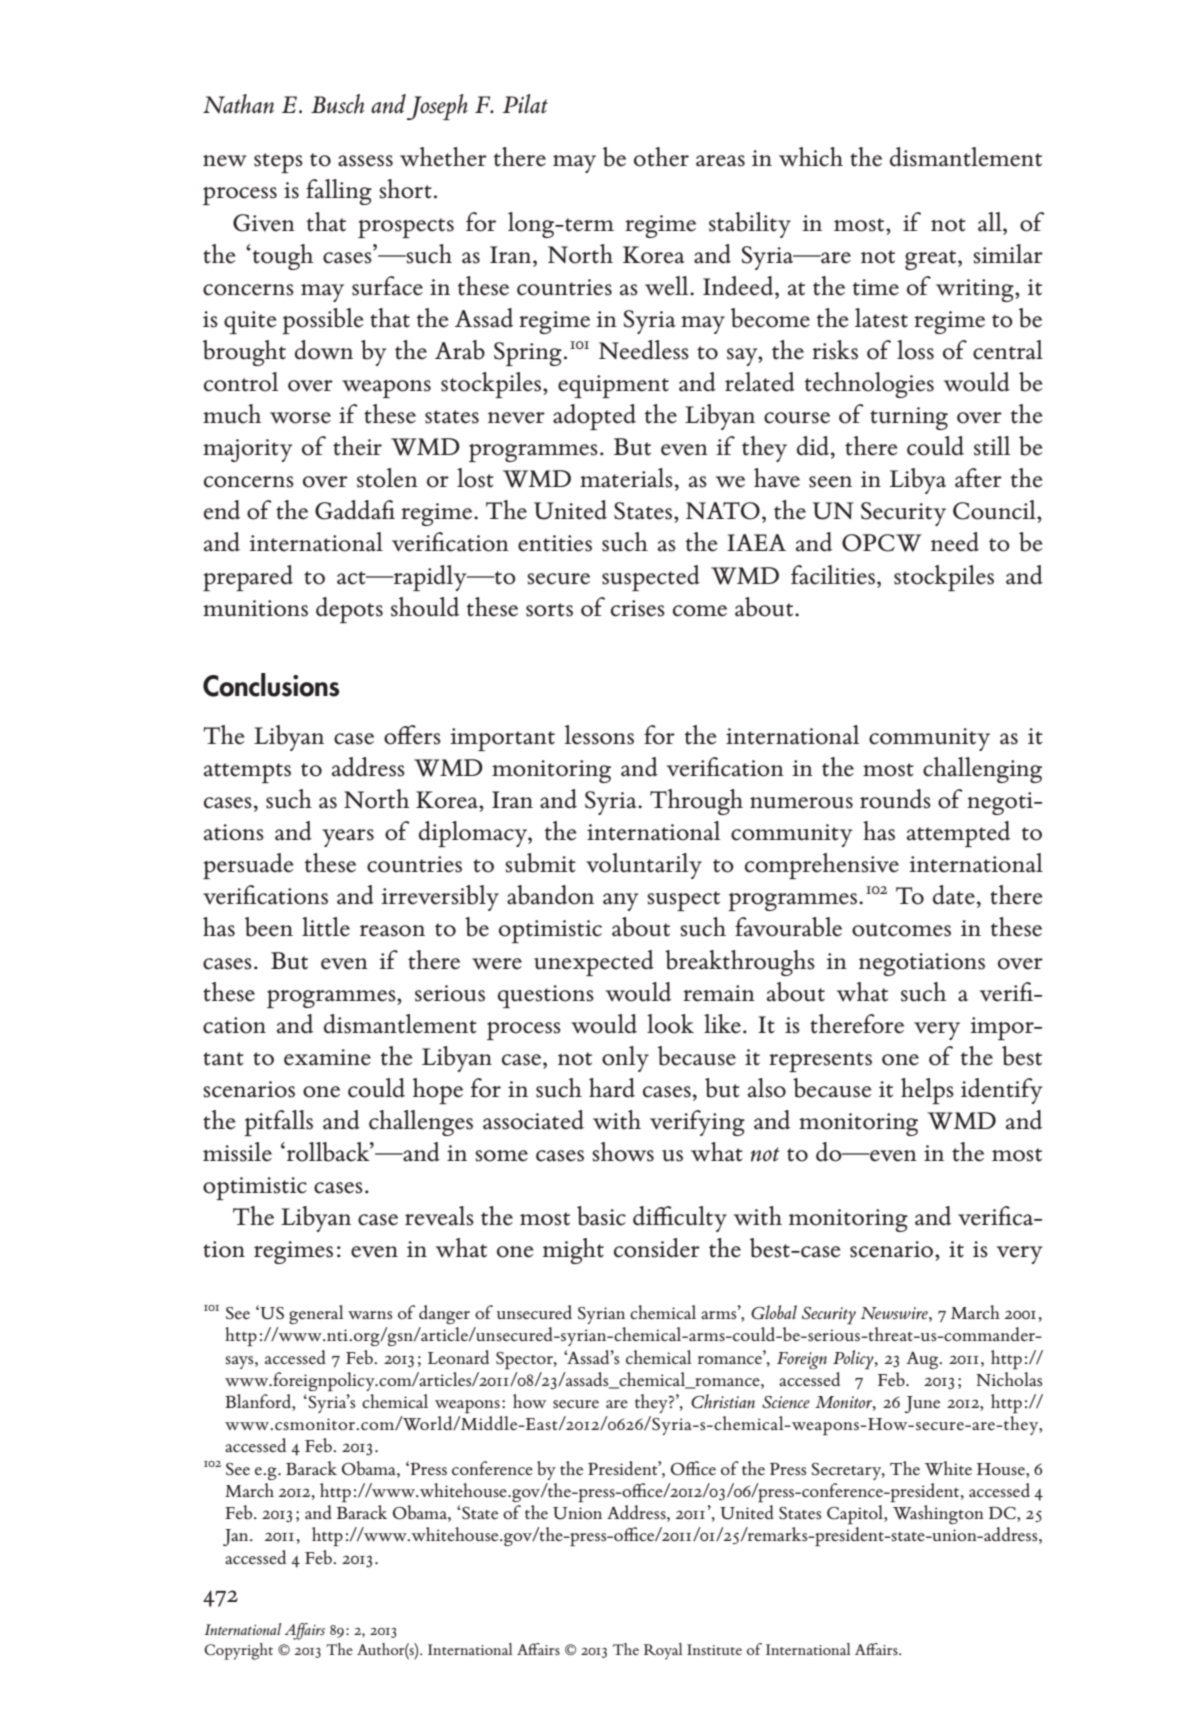 The width and height of the screenshot is (1197, 1721). What do you see at coordinates (811, 157) in the screenshot?
I see `which` at bounding box center [811, 157].
